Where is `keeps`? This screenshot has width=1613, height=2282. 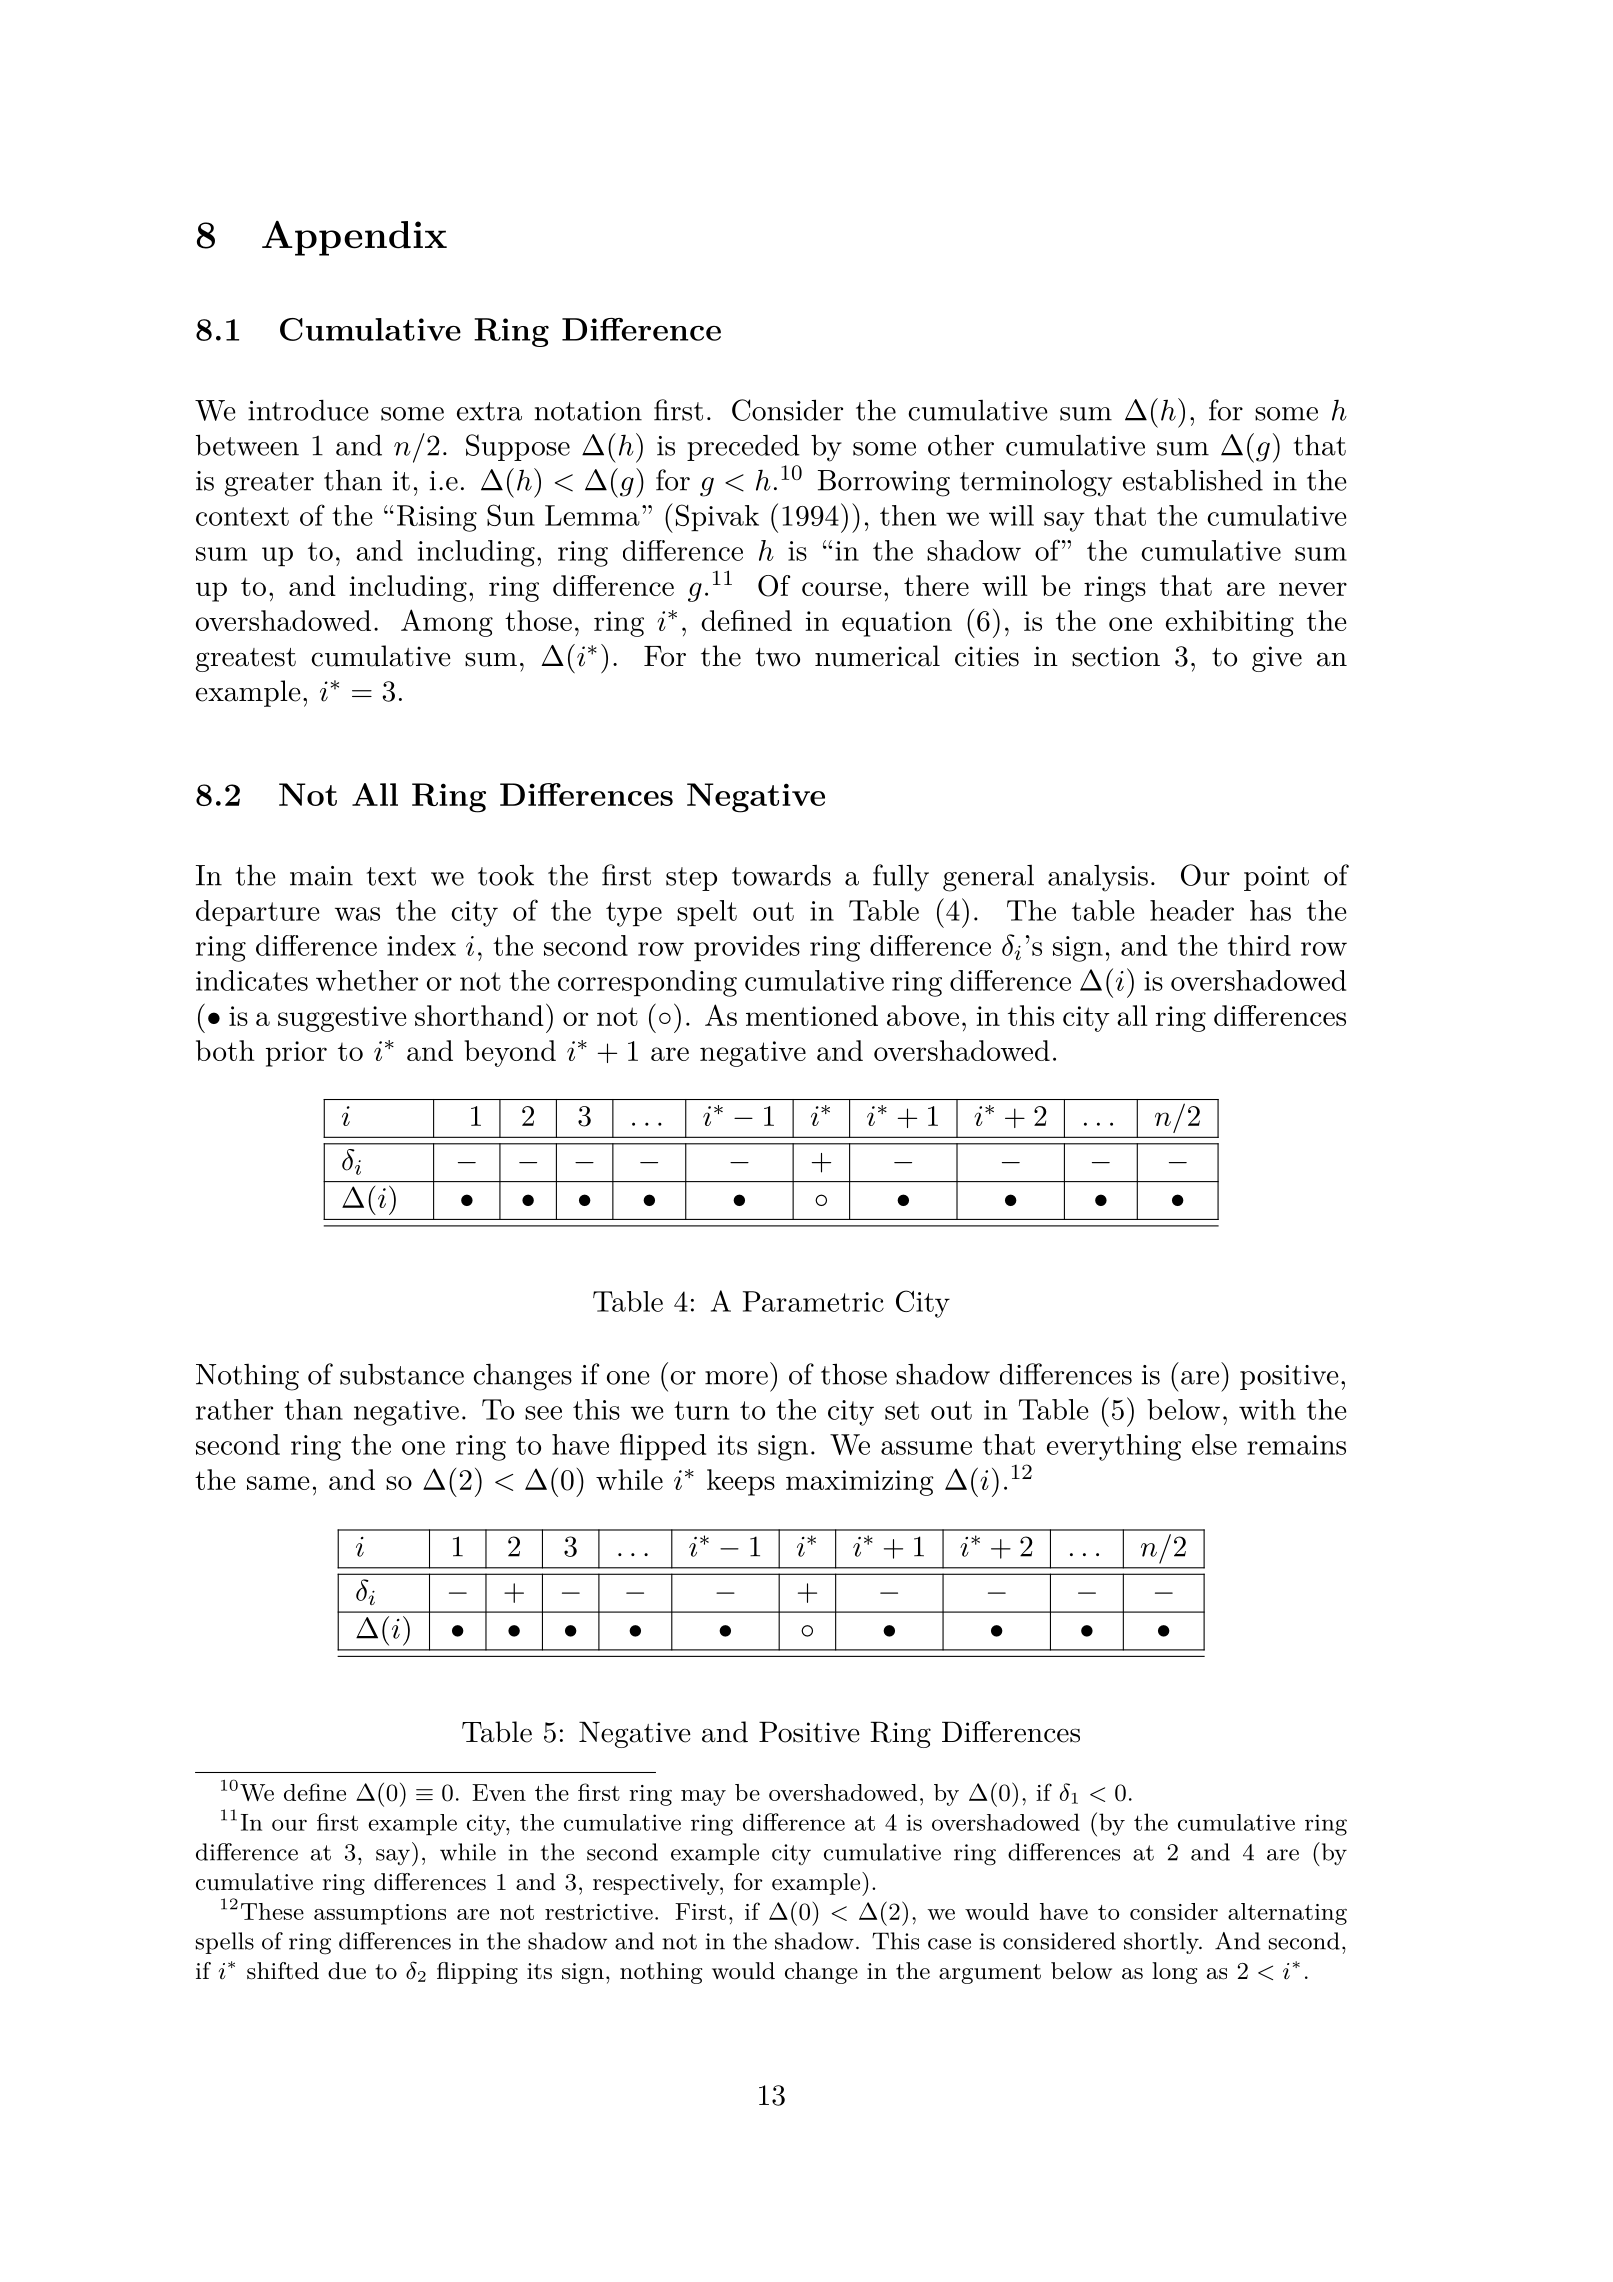
keeps is located at coordinates (741, 1482).
